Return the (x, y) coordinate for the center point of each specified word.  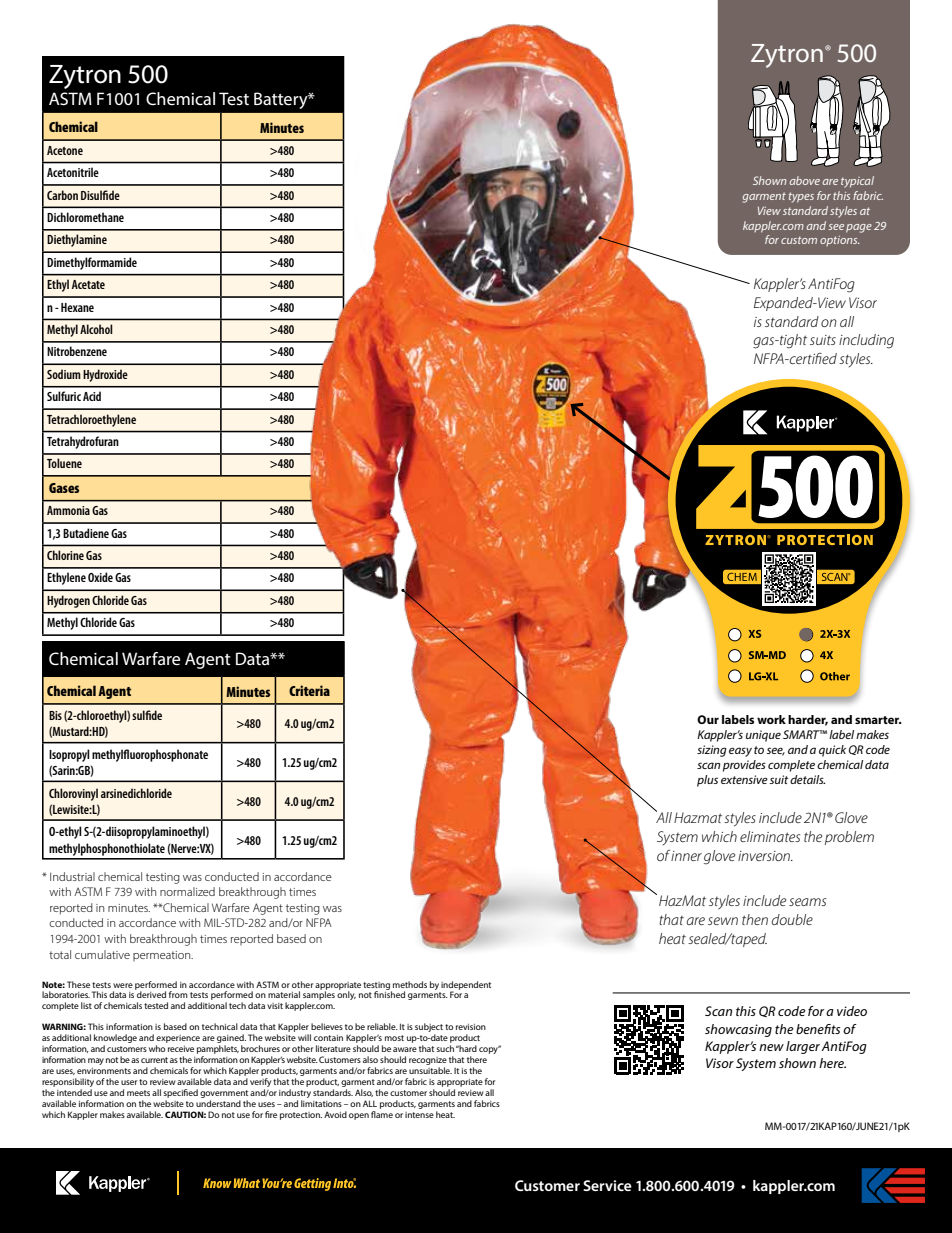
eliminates (770, 836)
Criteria (309, 690)
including (866, 341)
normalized (187, 891)
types (801, 197)
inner (686, 856)
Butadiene (86, 533)
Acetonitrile (73, 172)
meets (138, 1093)
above (805, 180)
